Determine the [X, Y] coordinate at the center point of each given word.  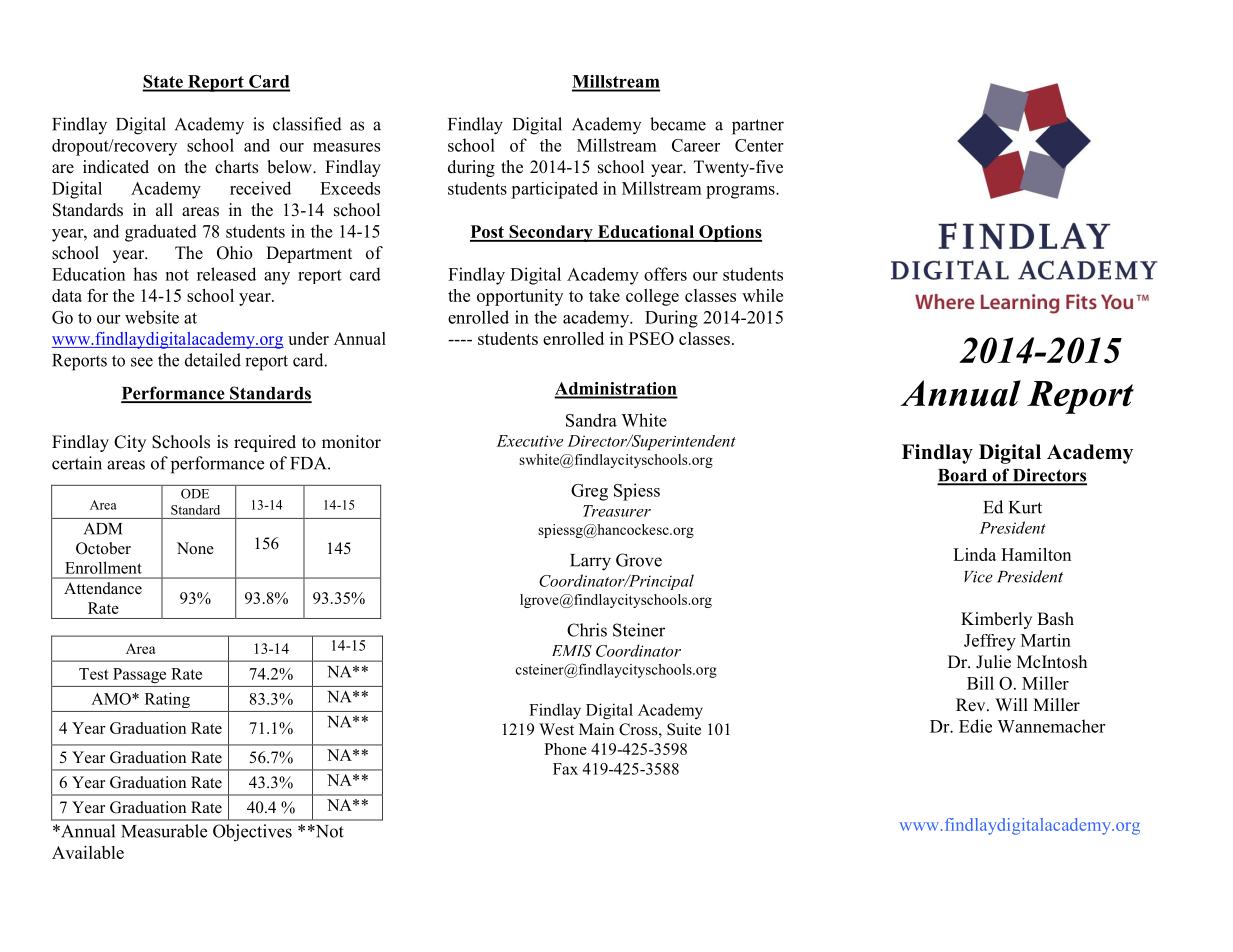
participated [554, 190]
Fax [565, 769]
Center [759, 145]
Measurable [164, 831]
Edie [975, 726]
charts [236, 167]
